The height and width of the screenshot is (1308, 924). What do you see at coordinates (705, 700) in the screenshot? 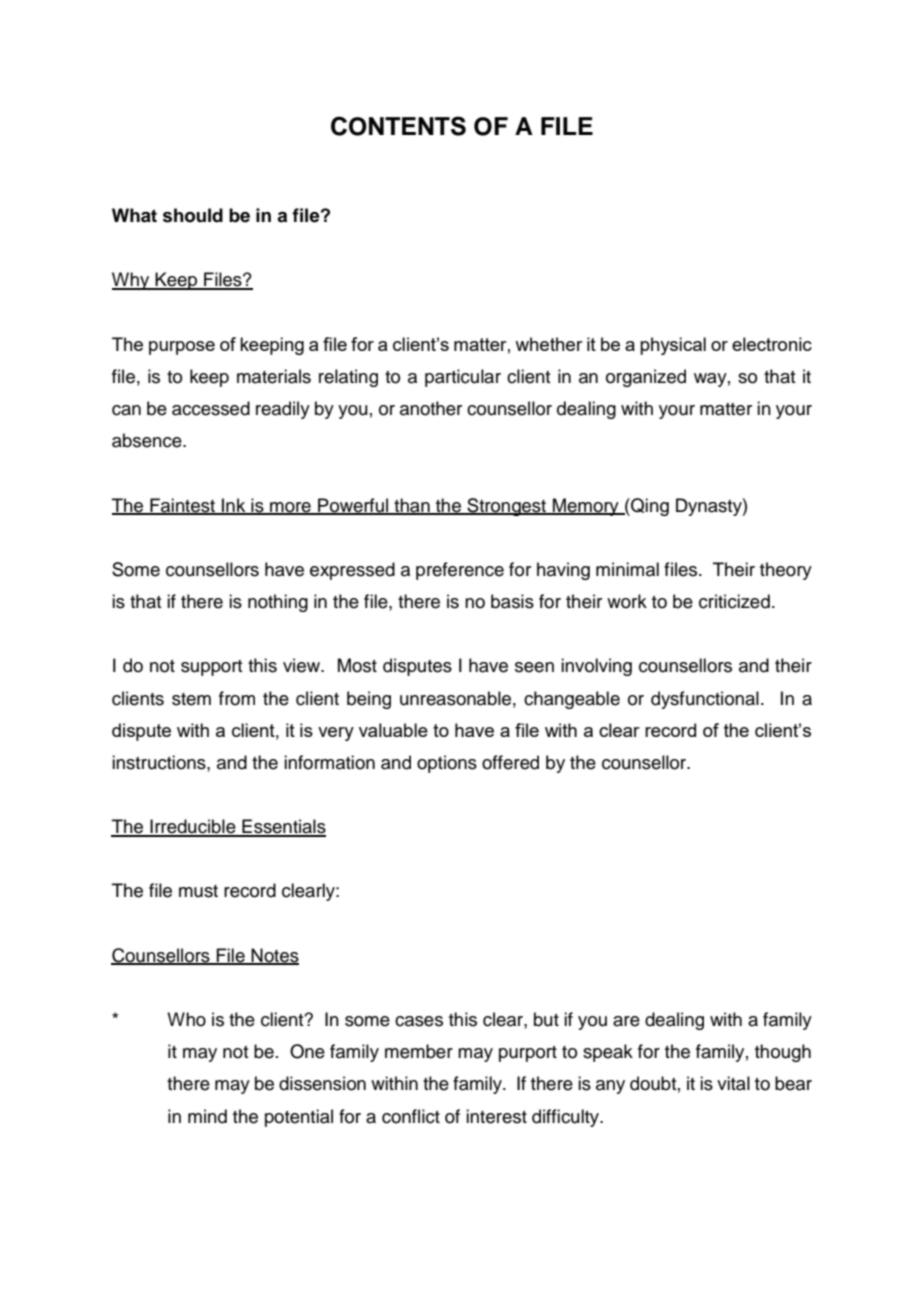
I see `dysfunctional` at bounding box center [705, 700].
